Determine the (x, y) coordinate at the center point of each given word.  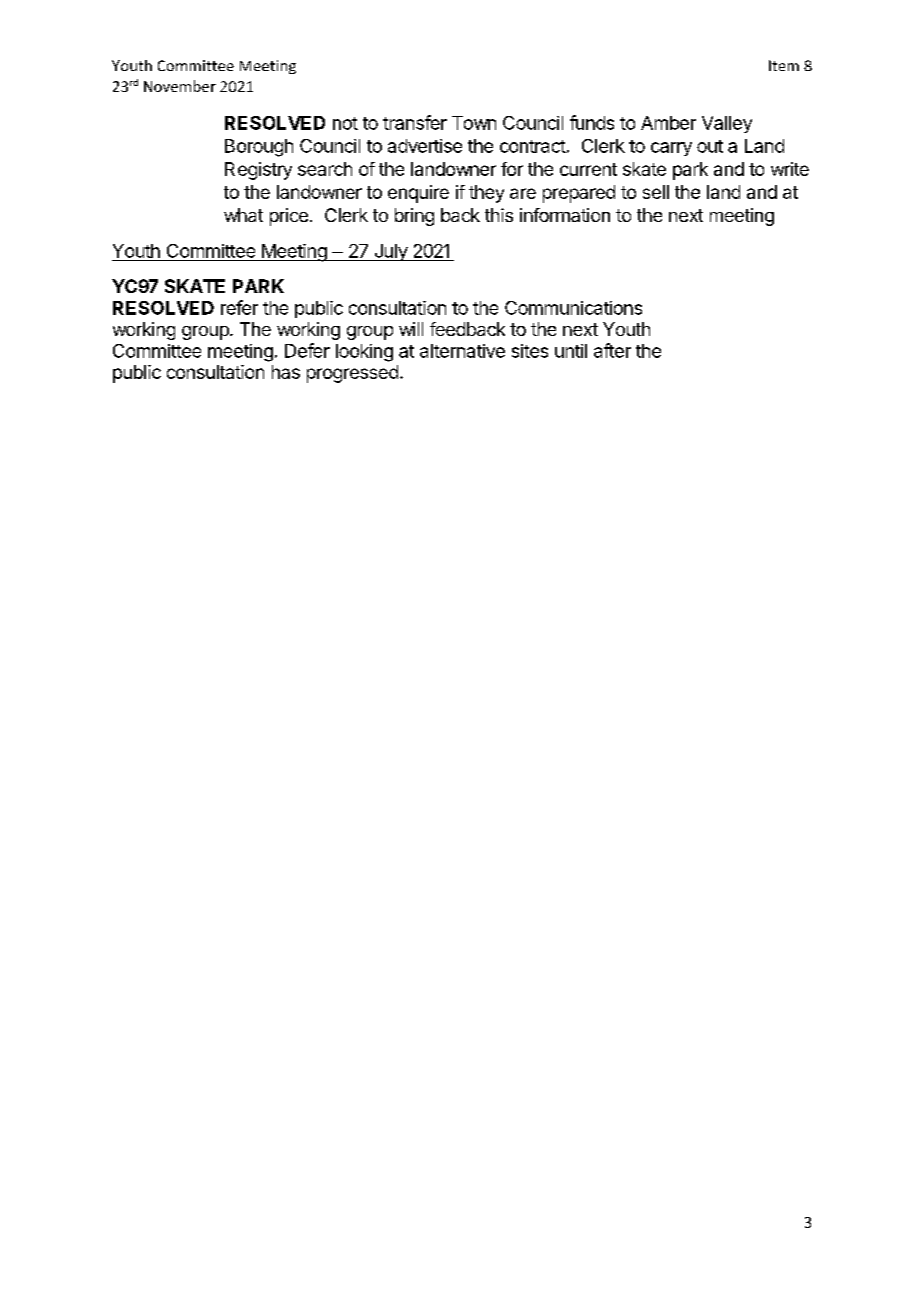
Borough (259, 148)
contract (533, 146)
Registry (258, 171)
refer (239, 307)
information (565, 215)
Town (474, 123)
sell (656, 192)
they (486, 194)
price (289, 217)
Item (784, 65)
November (180, 86)
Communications (573, 308)
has (286, 372)
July (390, 252)
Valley (727, 124)
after (612, 350)
